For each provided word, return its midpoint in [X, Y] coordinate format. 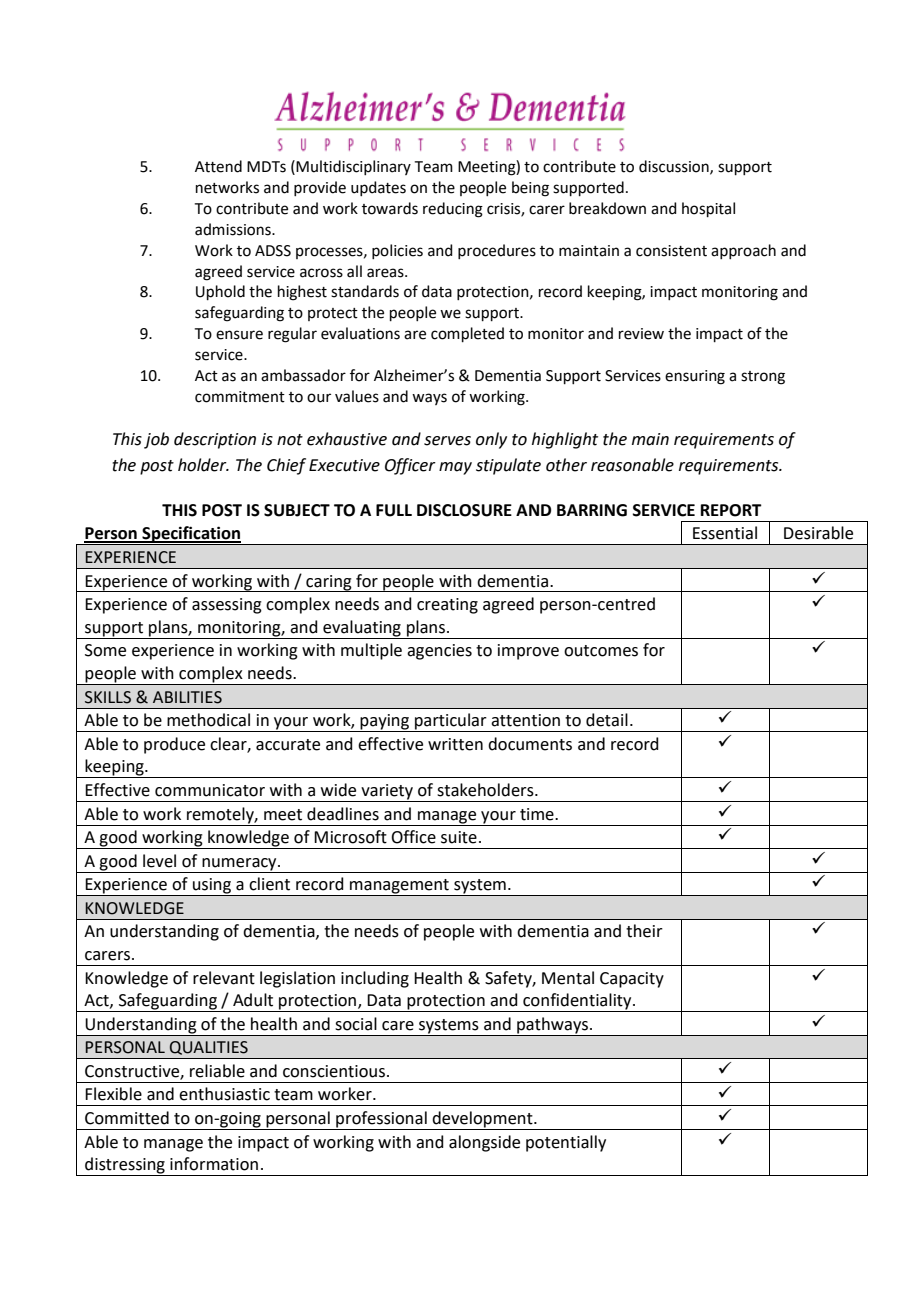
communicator [210, 790]
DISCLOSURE [464, 510]
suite [459, 837]
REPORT [731, 510]
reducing [453, 210]
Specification [191, 535]
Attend [218, 166]
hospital [708, 209]
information [214, 1164]
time [538, 814]
